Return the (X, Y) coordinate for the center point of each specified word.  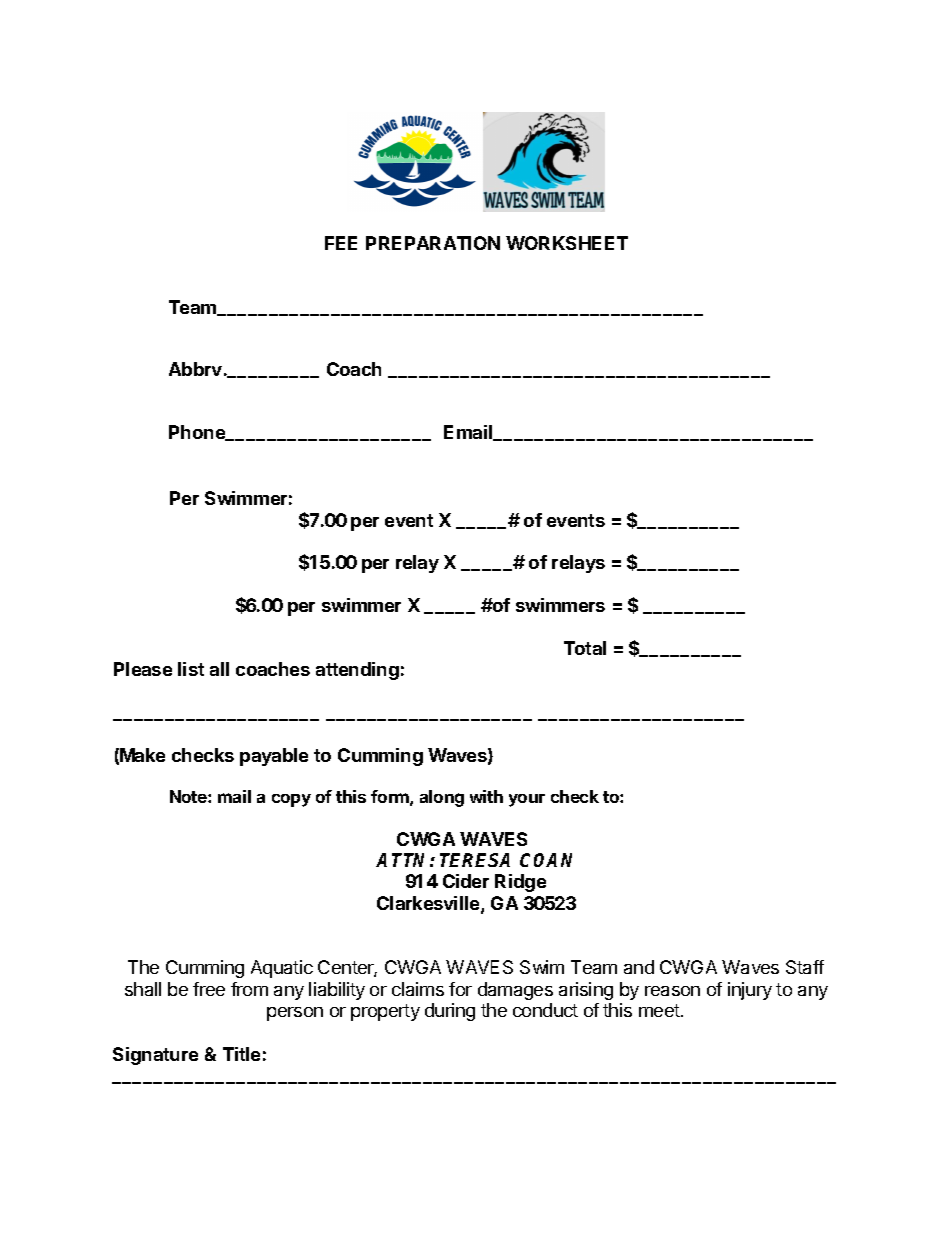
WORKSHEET (567, 243)
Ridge (520, 883)
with (486, 796)
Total (585, 648)
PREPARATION (433, 243)
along (442, 798)
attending (357, 671)
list (191, 669)
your (527, 800)
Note (189, 796)
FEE (341, 243)
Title (241, 1054)
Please (143, 669)
